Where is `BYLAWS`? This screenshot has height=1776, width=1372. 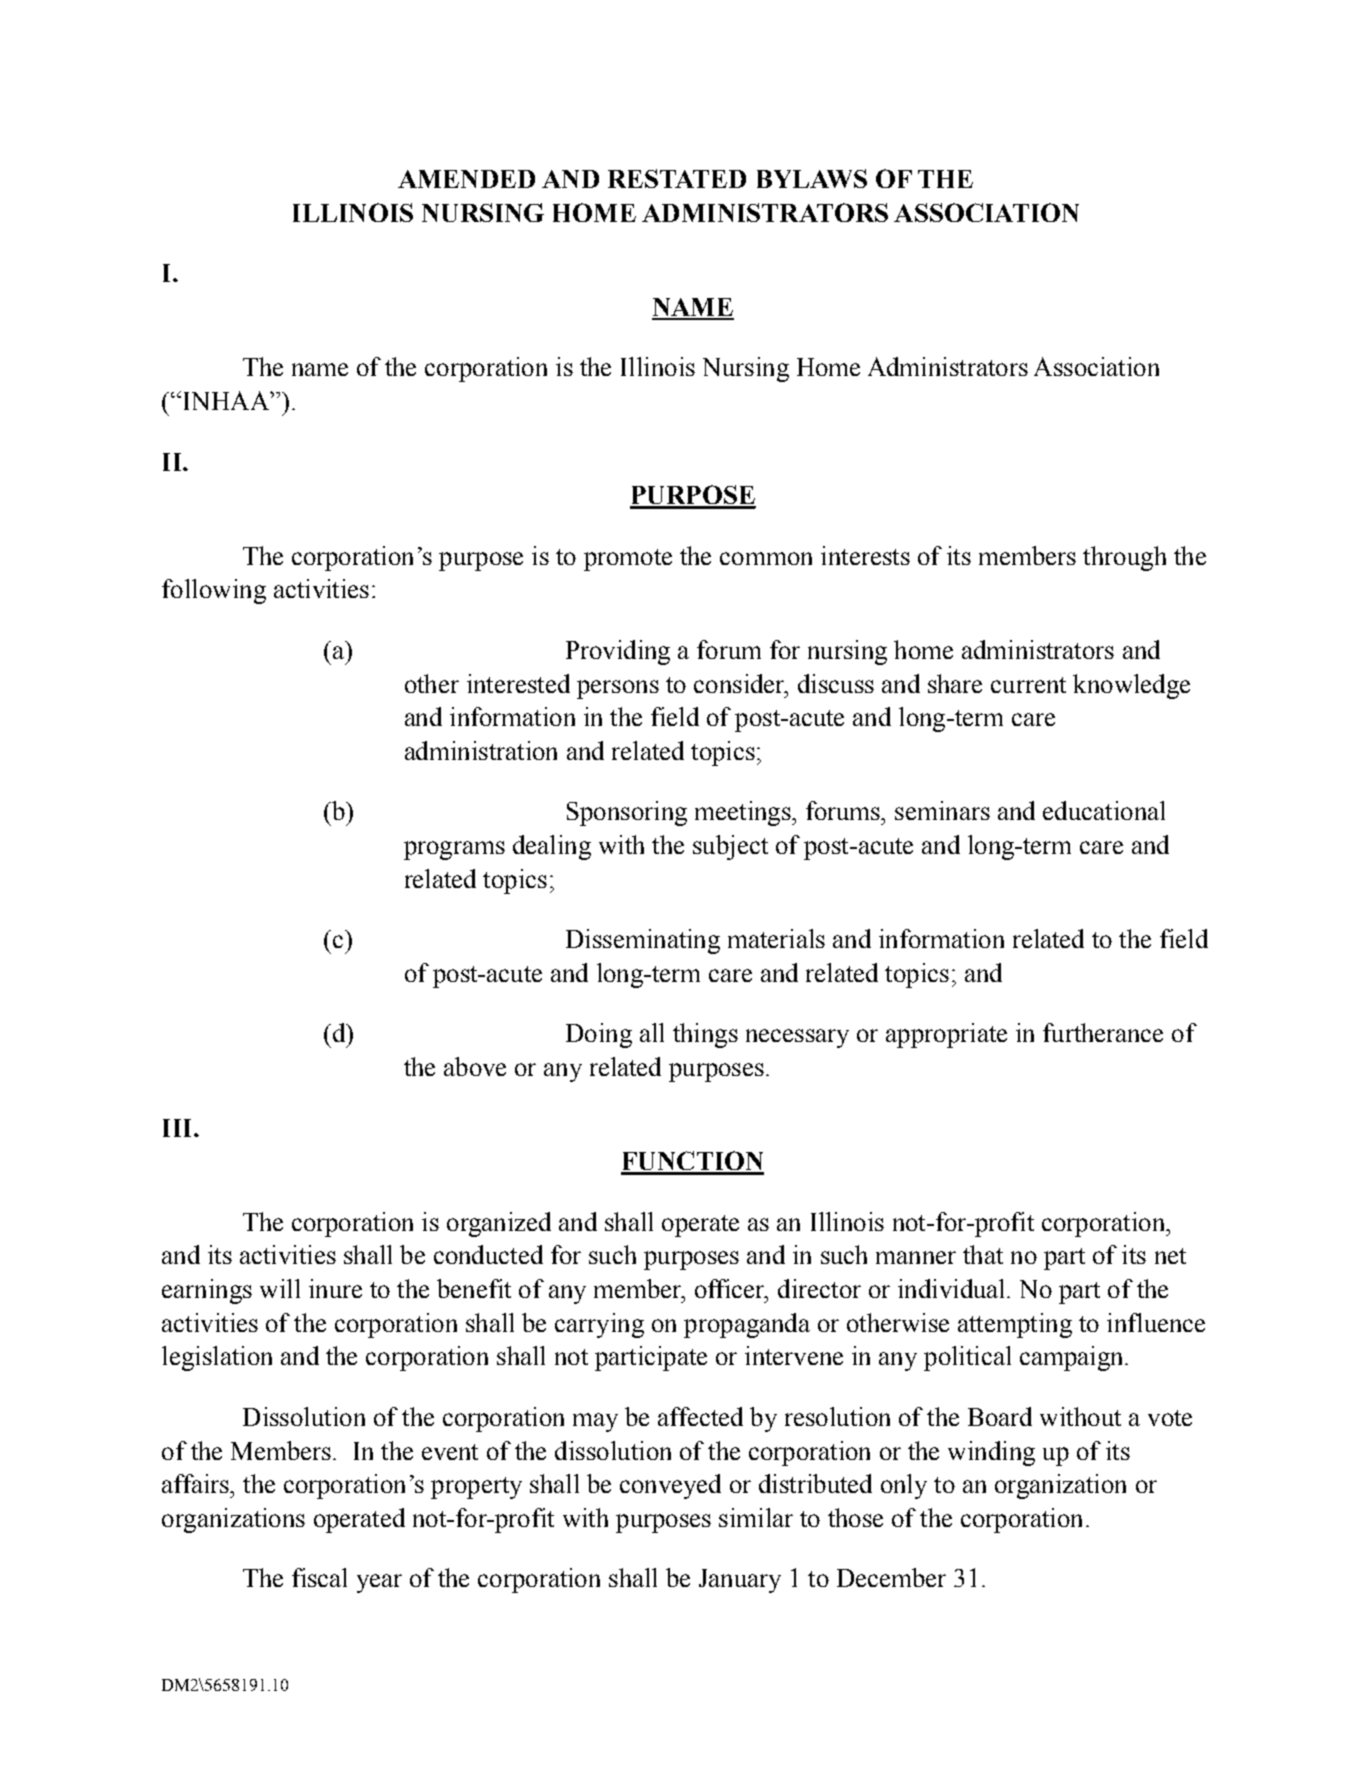
BYLAWS is located at coordinates (812, 178).
